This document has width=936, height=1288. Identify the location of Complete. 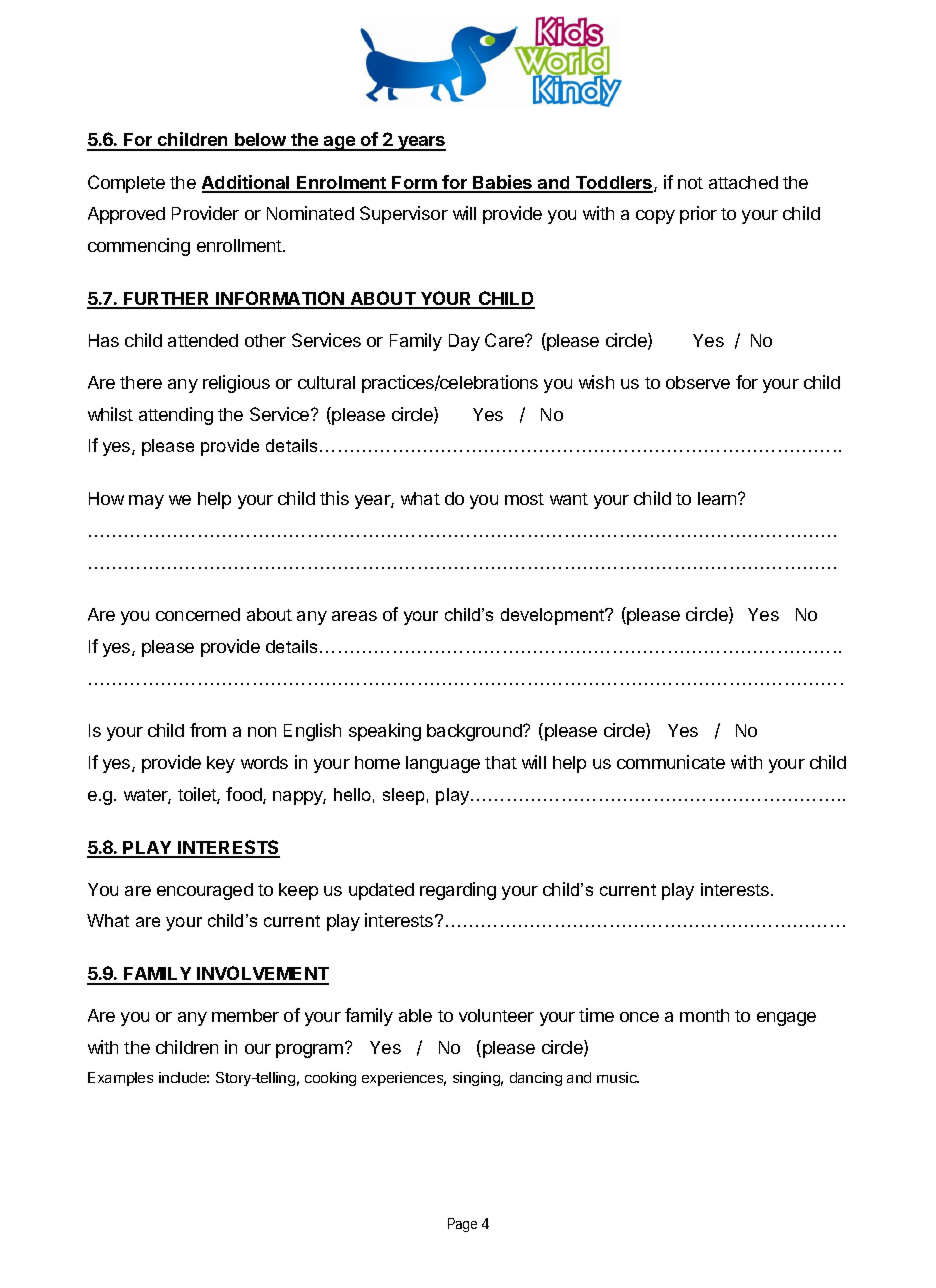
(126, 184).
